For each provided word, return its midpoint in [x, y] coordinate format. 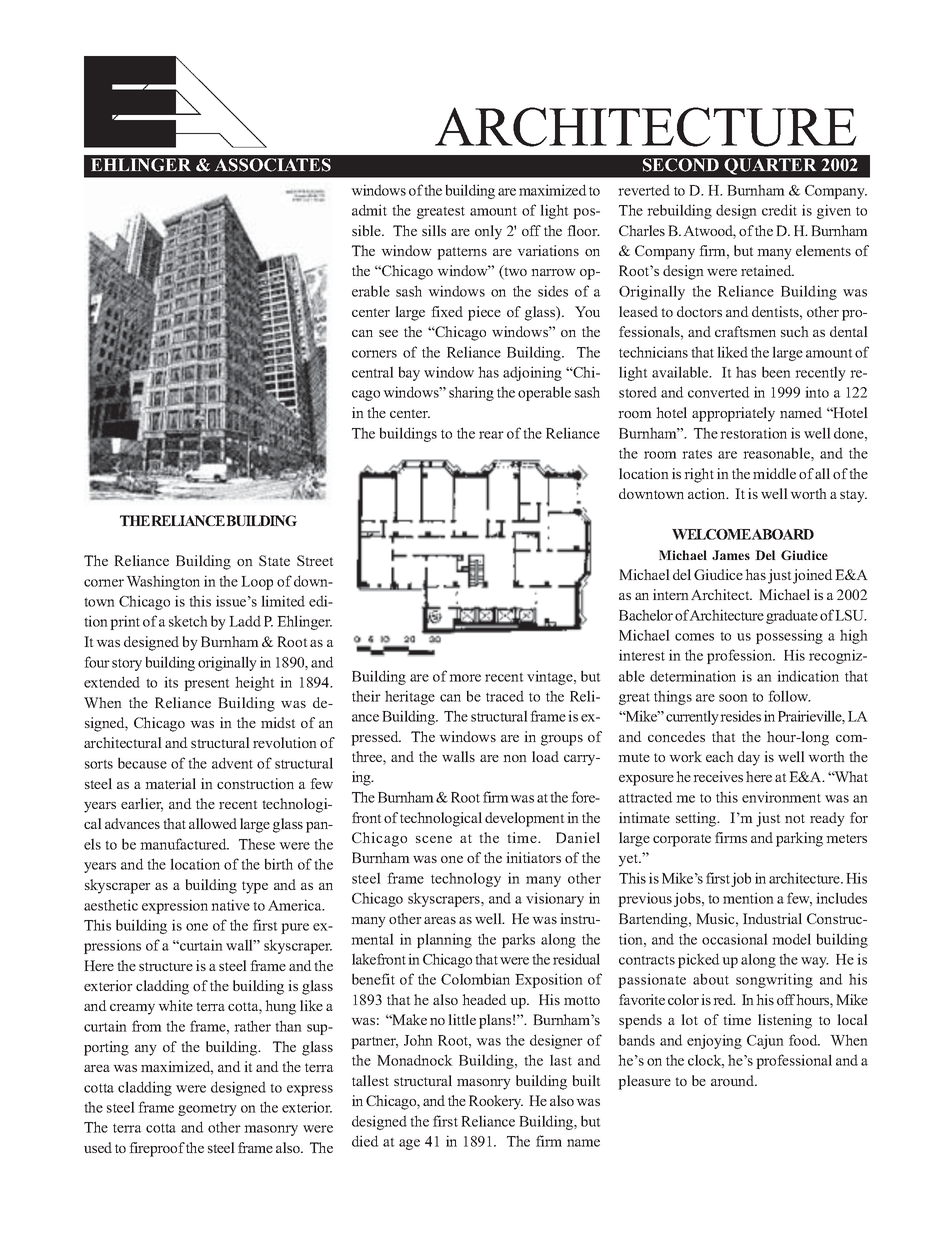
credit [779, 210]
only [488, 232]
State [274, 560]
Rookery [496, 1102]
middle [774, 473]
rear [491, 435]
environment [781, 797]
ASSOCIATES [273, 165]
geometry [207, 1110]
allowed [213, 823]
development [525, 819]
